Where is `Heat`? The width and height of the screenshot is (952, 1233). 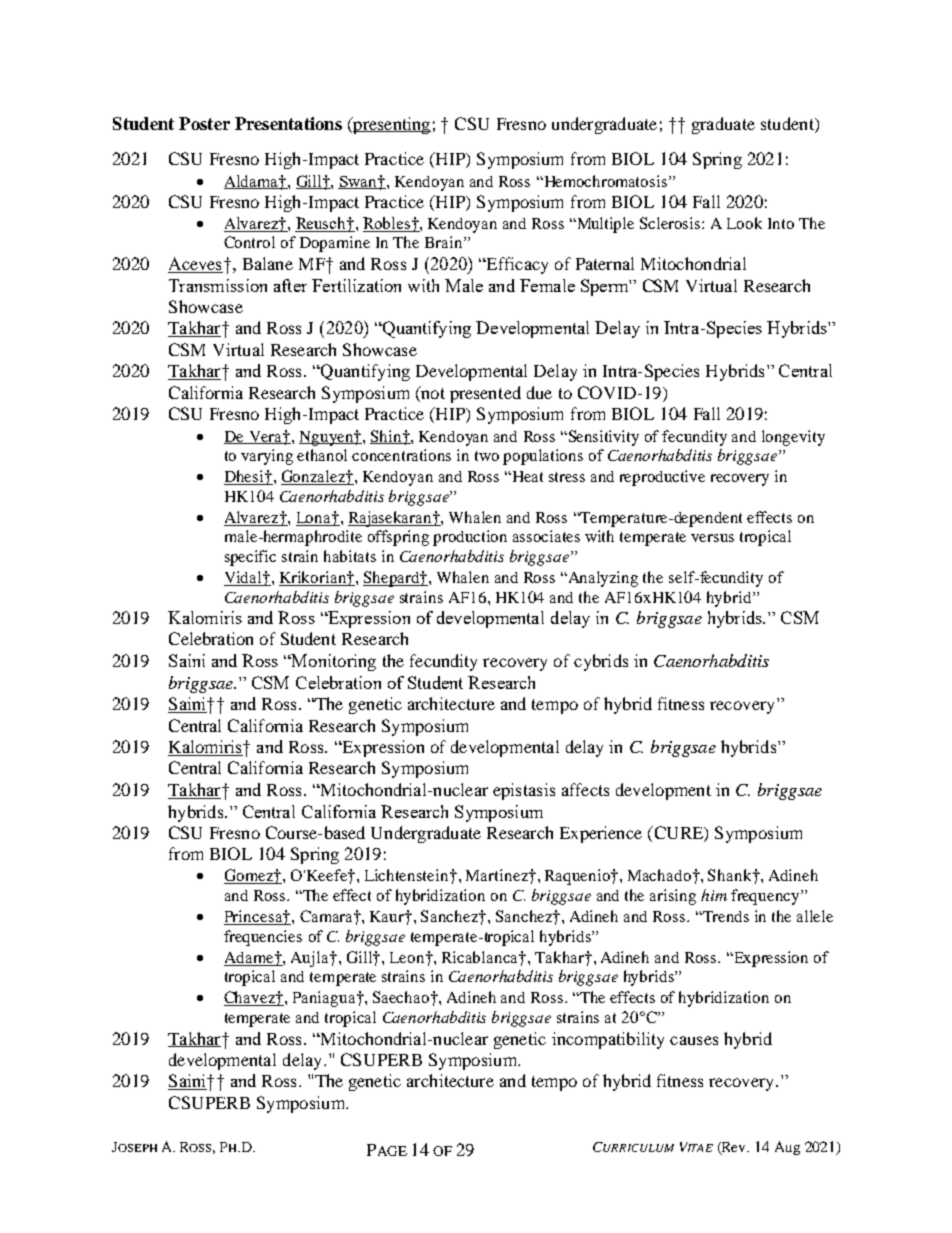
Heat is located at coordinates (526, 476).
